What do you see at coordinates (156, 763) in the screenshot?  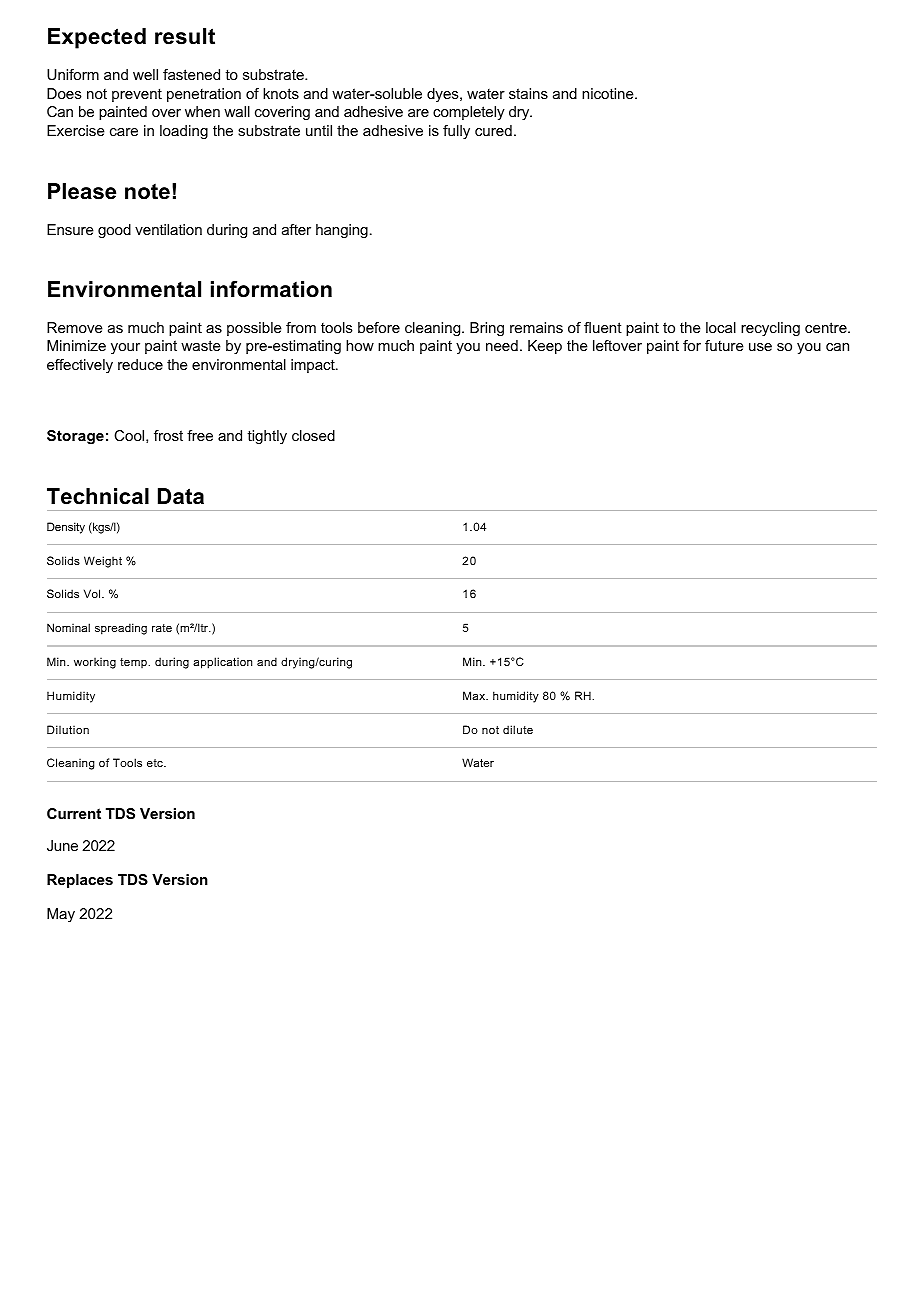 I see `etc` at bounding box center [156, 763].
